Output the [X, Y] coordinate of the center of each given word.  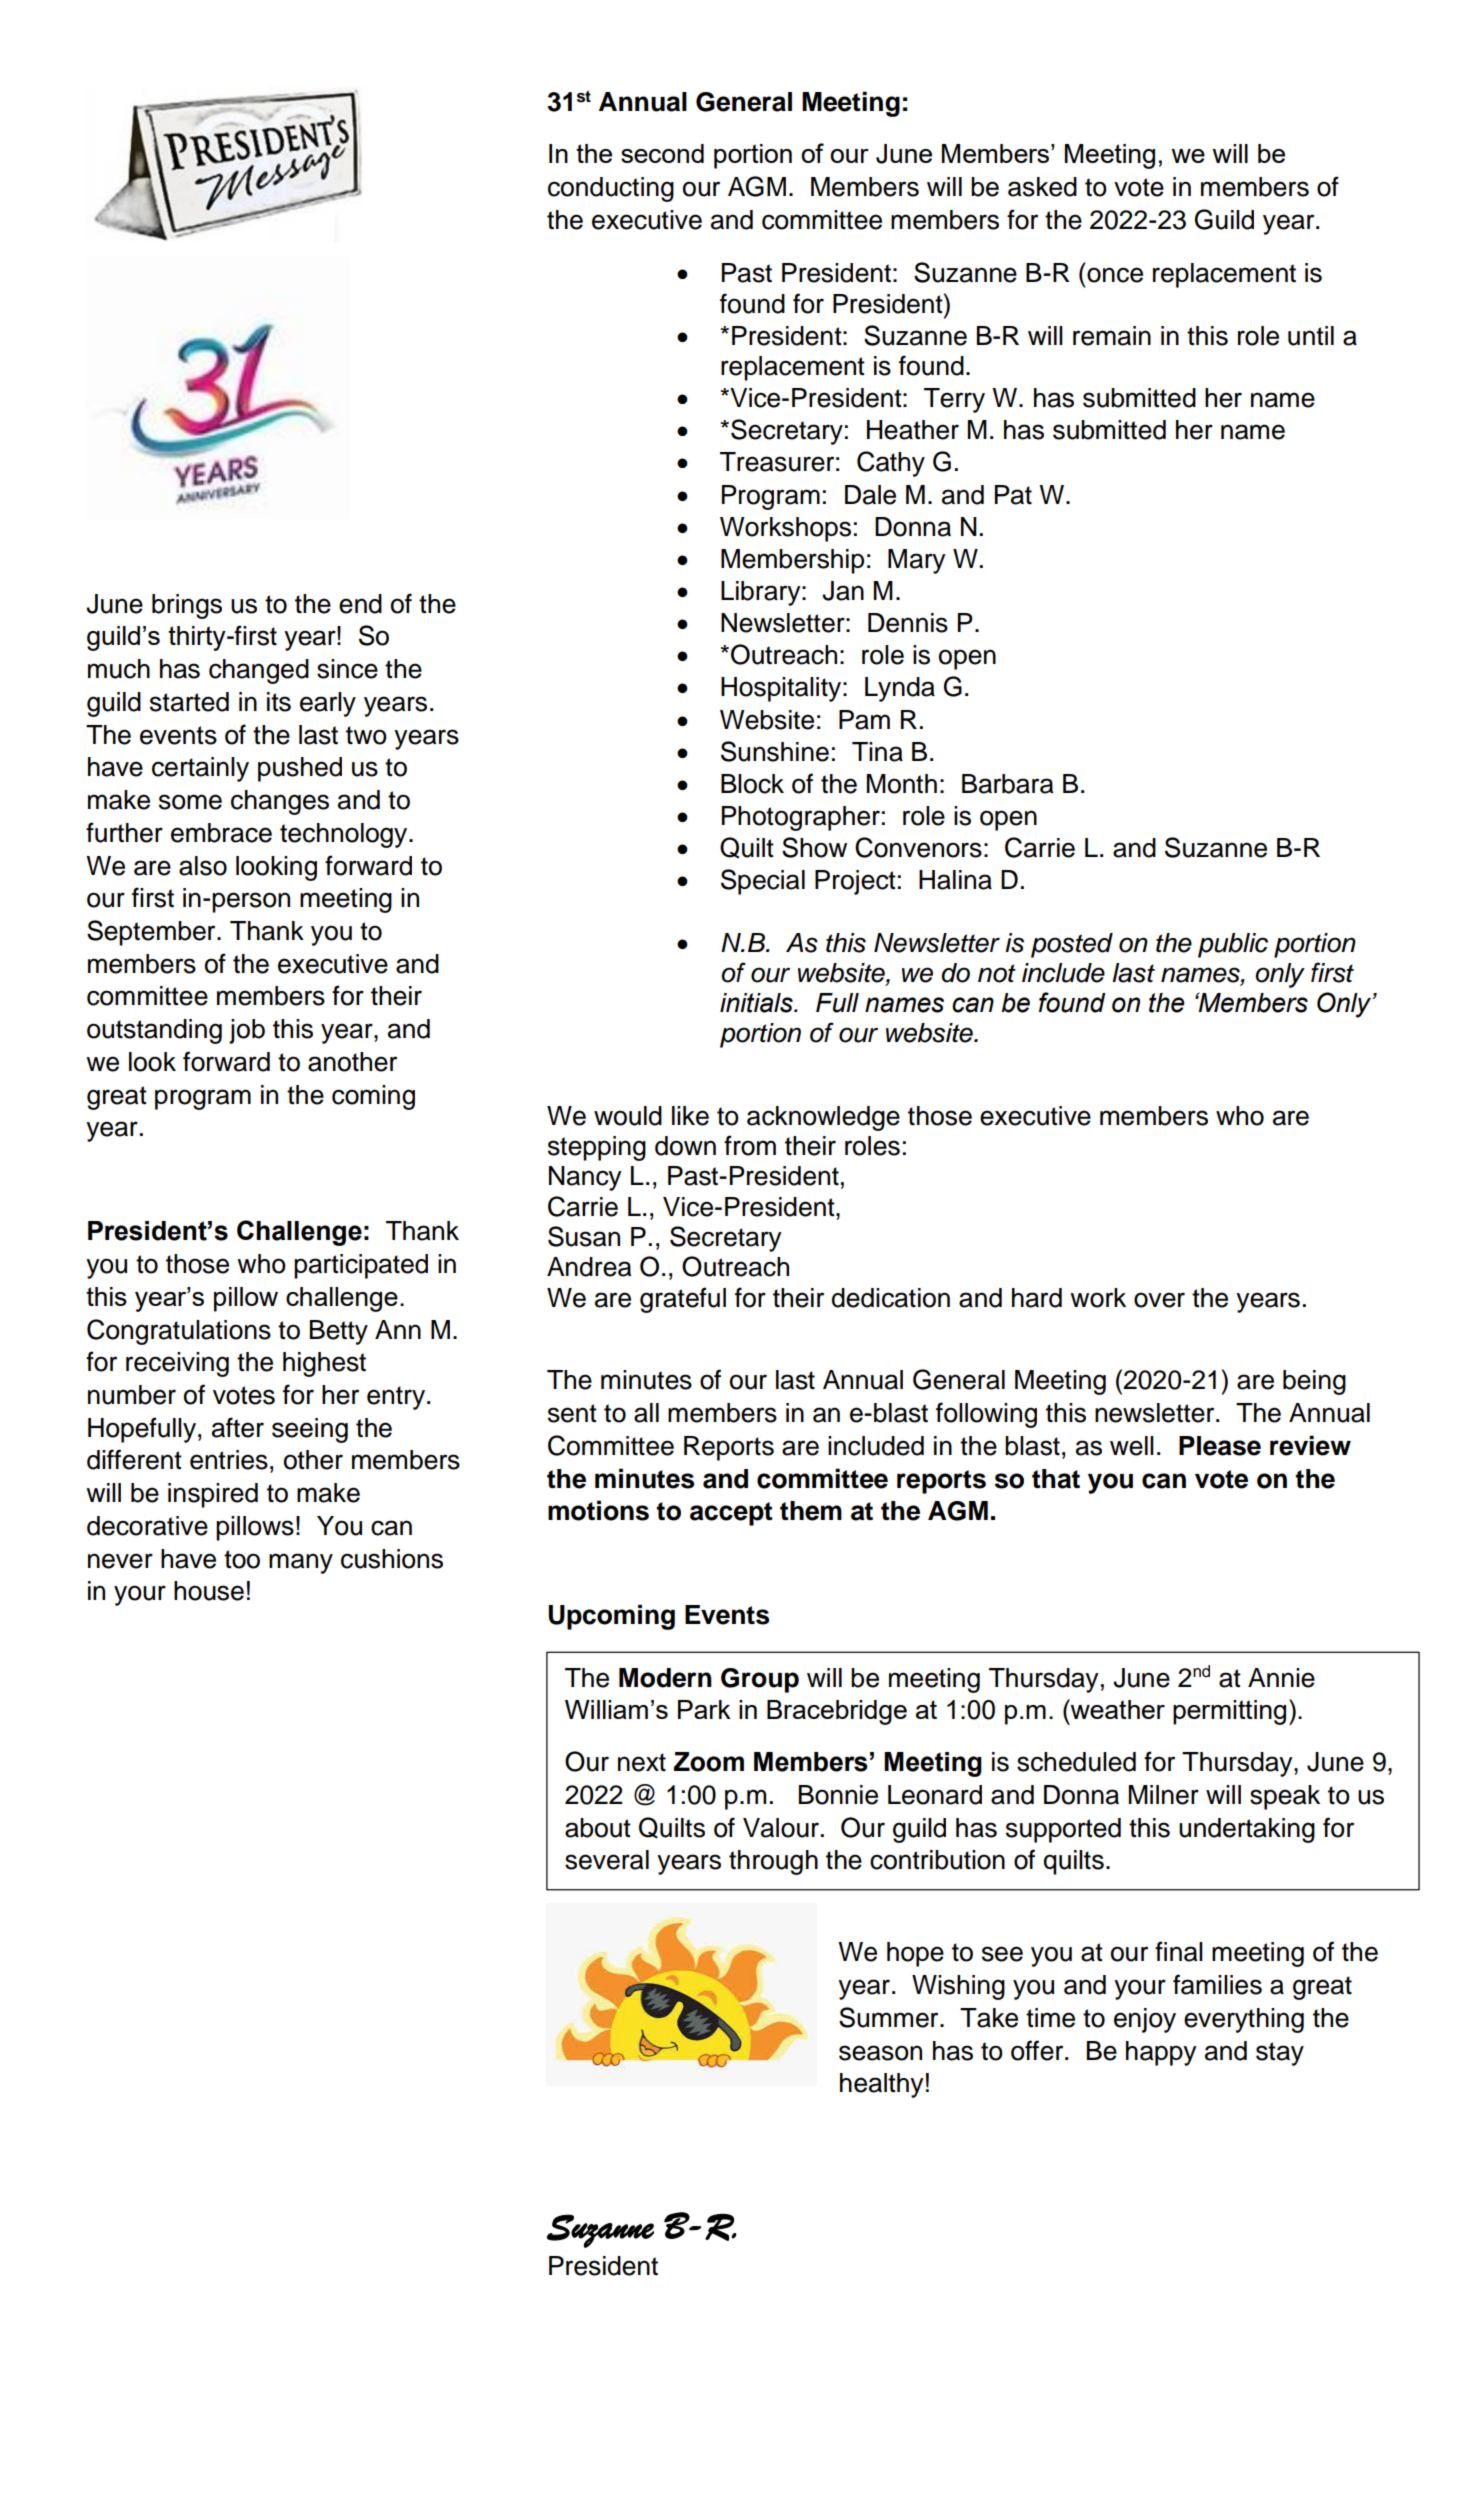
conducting [611, 189]
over [1159, 1300]
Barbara [1007, 784]
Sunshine [775, 751]
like [690, 1116]
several [607, 1860]
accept [731, 1514]
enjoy [1145, 2020]
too [242, 1559]
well [1132, 1446]
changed [259, 671]
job [247, 1031]
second [662, 153]
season [880, 2053]
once [1115, 275]
